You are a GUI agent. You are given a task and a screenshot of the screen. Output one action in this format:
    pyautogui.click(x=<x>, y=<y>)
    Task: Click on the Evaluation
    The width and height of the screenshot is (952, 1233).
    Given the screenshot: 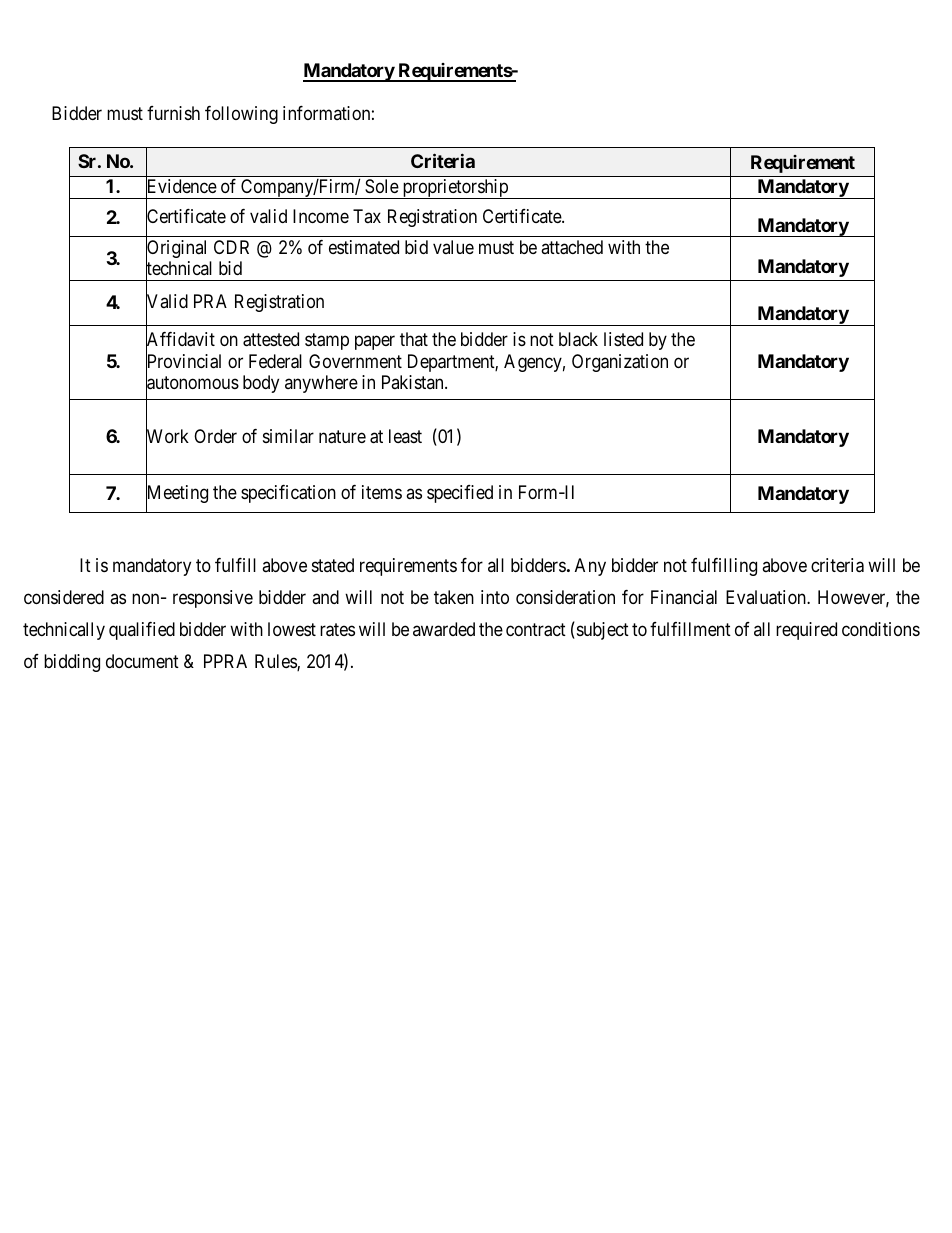 What is the action you would take?
    pyautogui.click(x=767, y=597)
